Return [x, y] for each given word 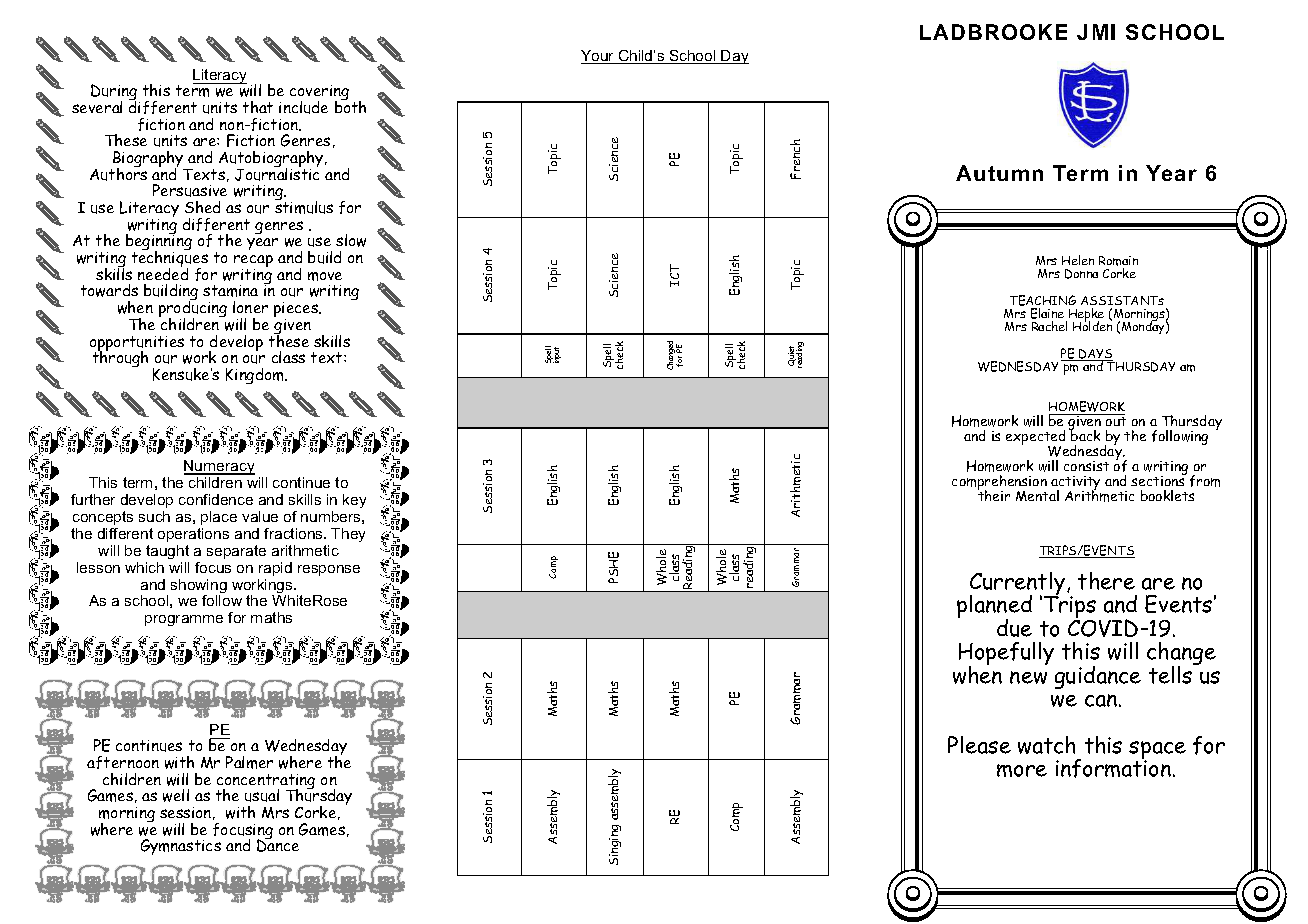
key [354, 501]
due [1014, 628]
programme [184, 620]
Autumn [999, 173]
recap [253, 262]
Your [598, 57]
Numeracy [219, 467]
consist [1086, 466]
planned [994, 608]
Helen [1078, 260]
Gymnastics [181, 847]
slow [351, 240]
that [258, 107]
